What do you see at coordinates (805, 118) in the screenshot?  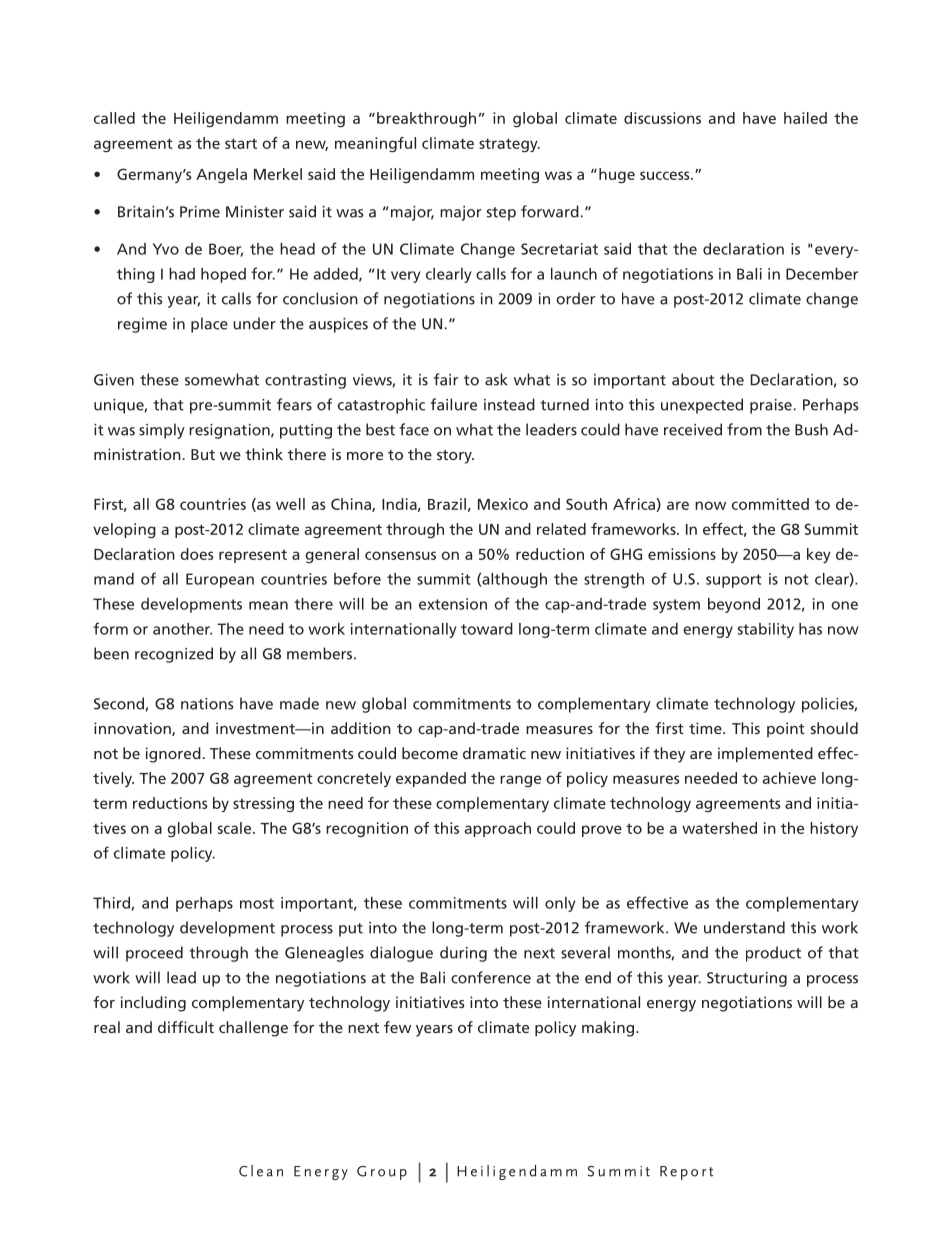 I see `hailed` at bounding box center [805, 118].
